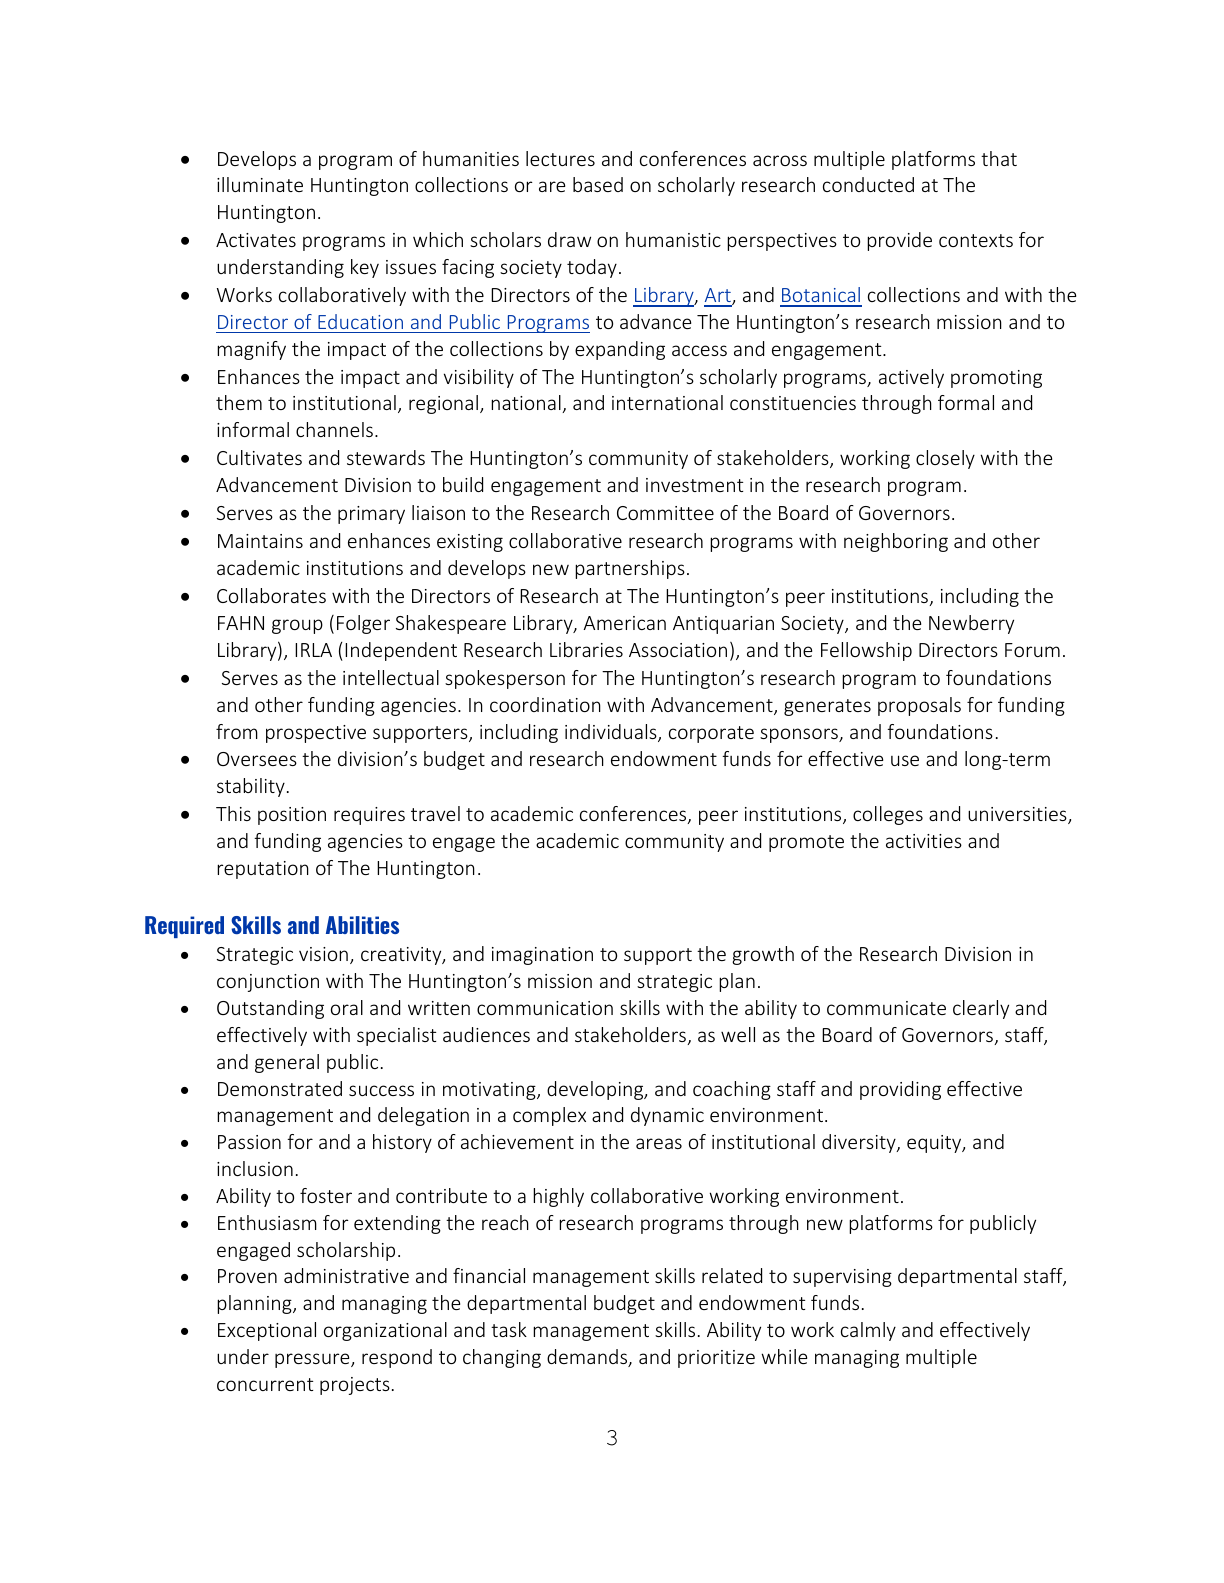 Image resolution: width=1224 pixels, height=1583 pixels. What do you see at coordinates (257, 759) in the screenshot?
I see `Oversees` at bounding box center [257, 759].
